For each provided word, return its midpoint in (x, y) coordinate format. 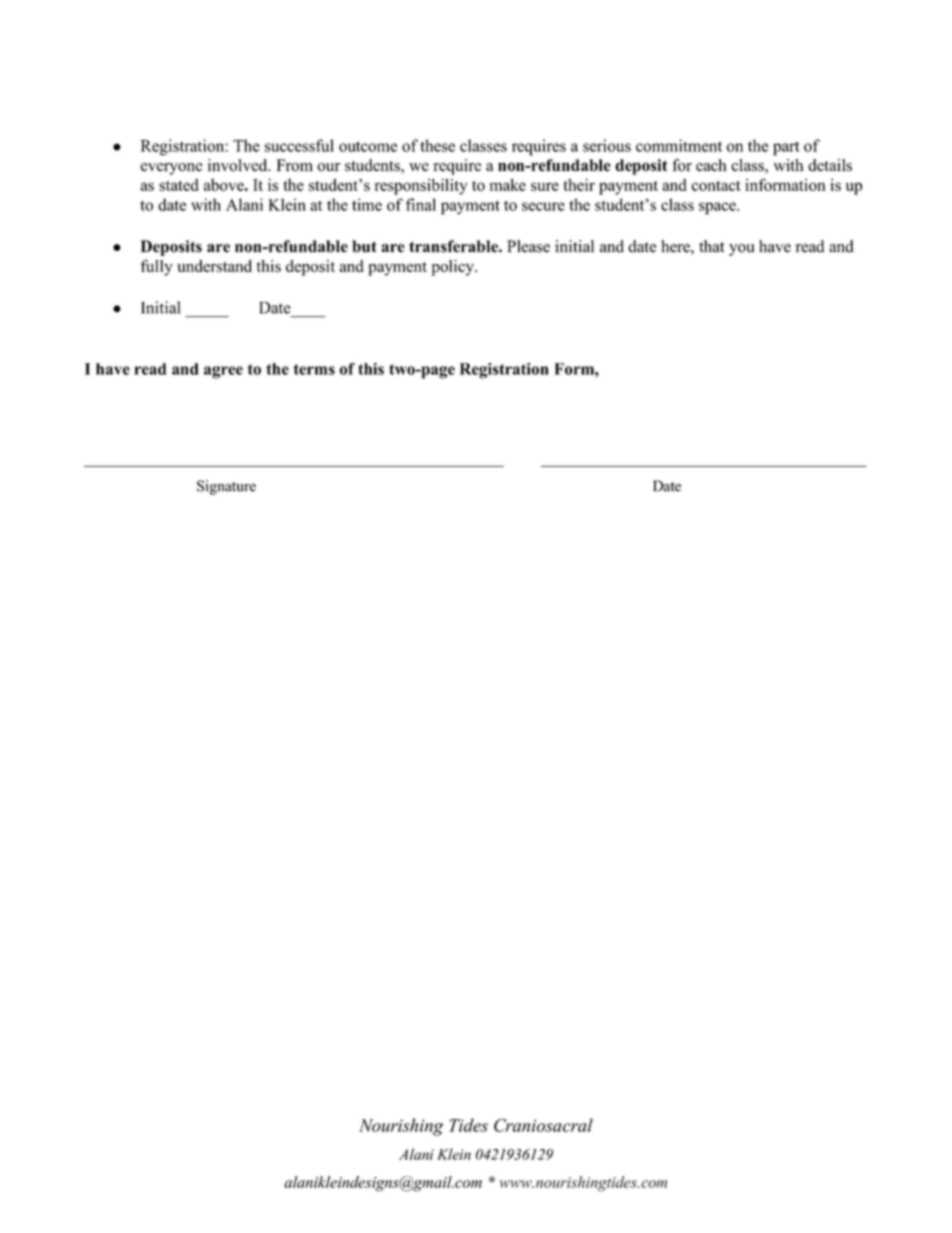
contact (716, 185)
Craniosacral (543, 1125)
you (742, 250)
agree (223, 372)
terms (314, 369)
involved (239, 165)
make (508, 184)
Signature (226, 487)
